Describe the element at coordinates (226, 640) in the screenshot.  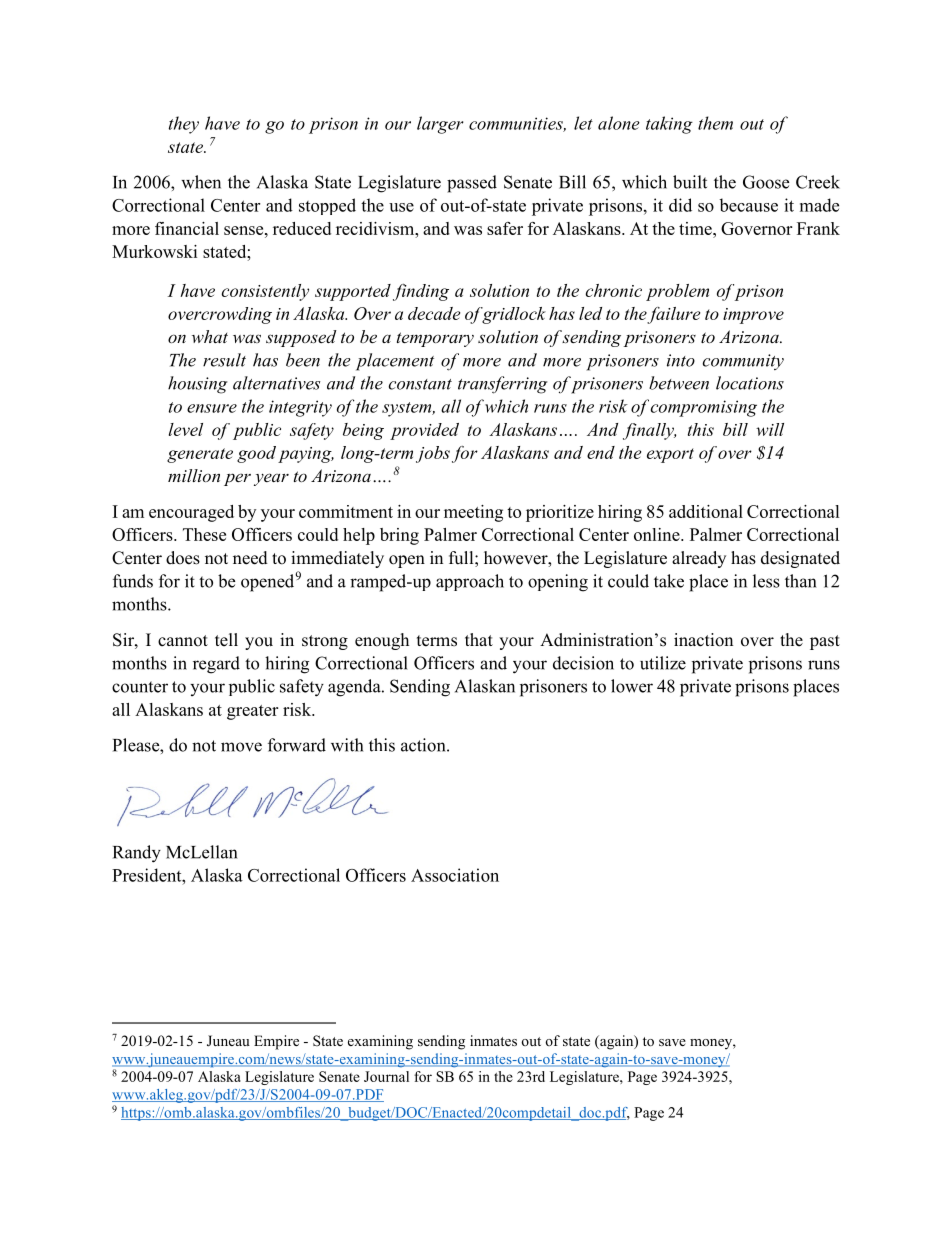
I see `tell` at that location.
